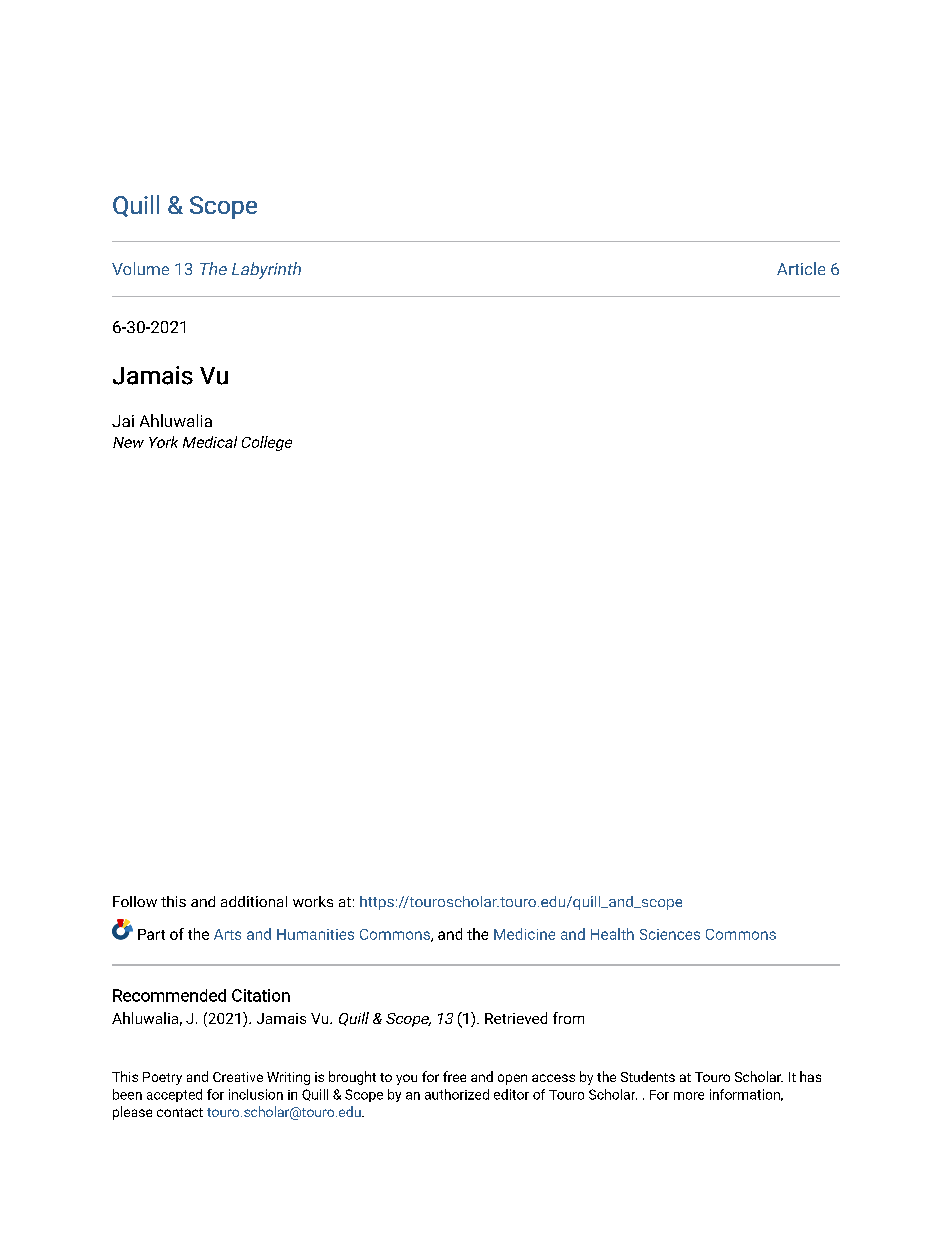  Describe the element at coordinates (524, 934) in the page. I see `Medicine` at that location.
